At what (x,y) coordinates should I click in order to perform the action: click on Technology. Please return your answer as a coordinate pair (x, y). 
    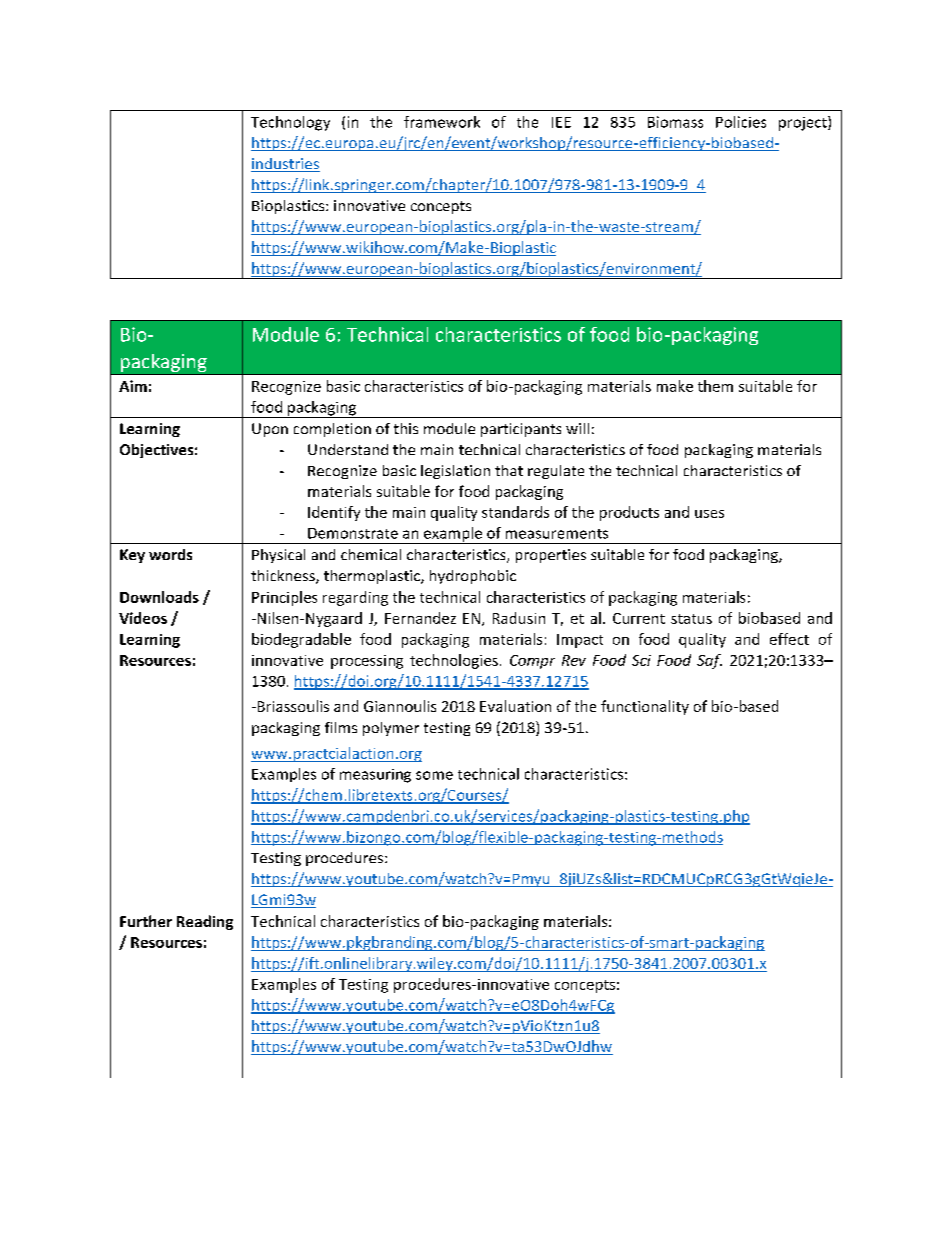
    Looking at the image, I should click on (290, 123).
